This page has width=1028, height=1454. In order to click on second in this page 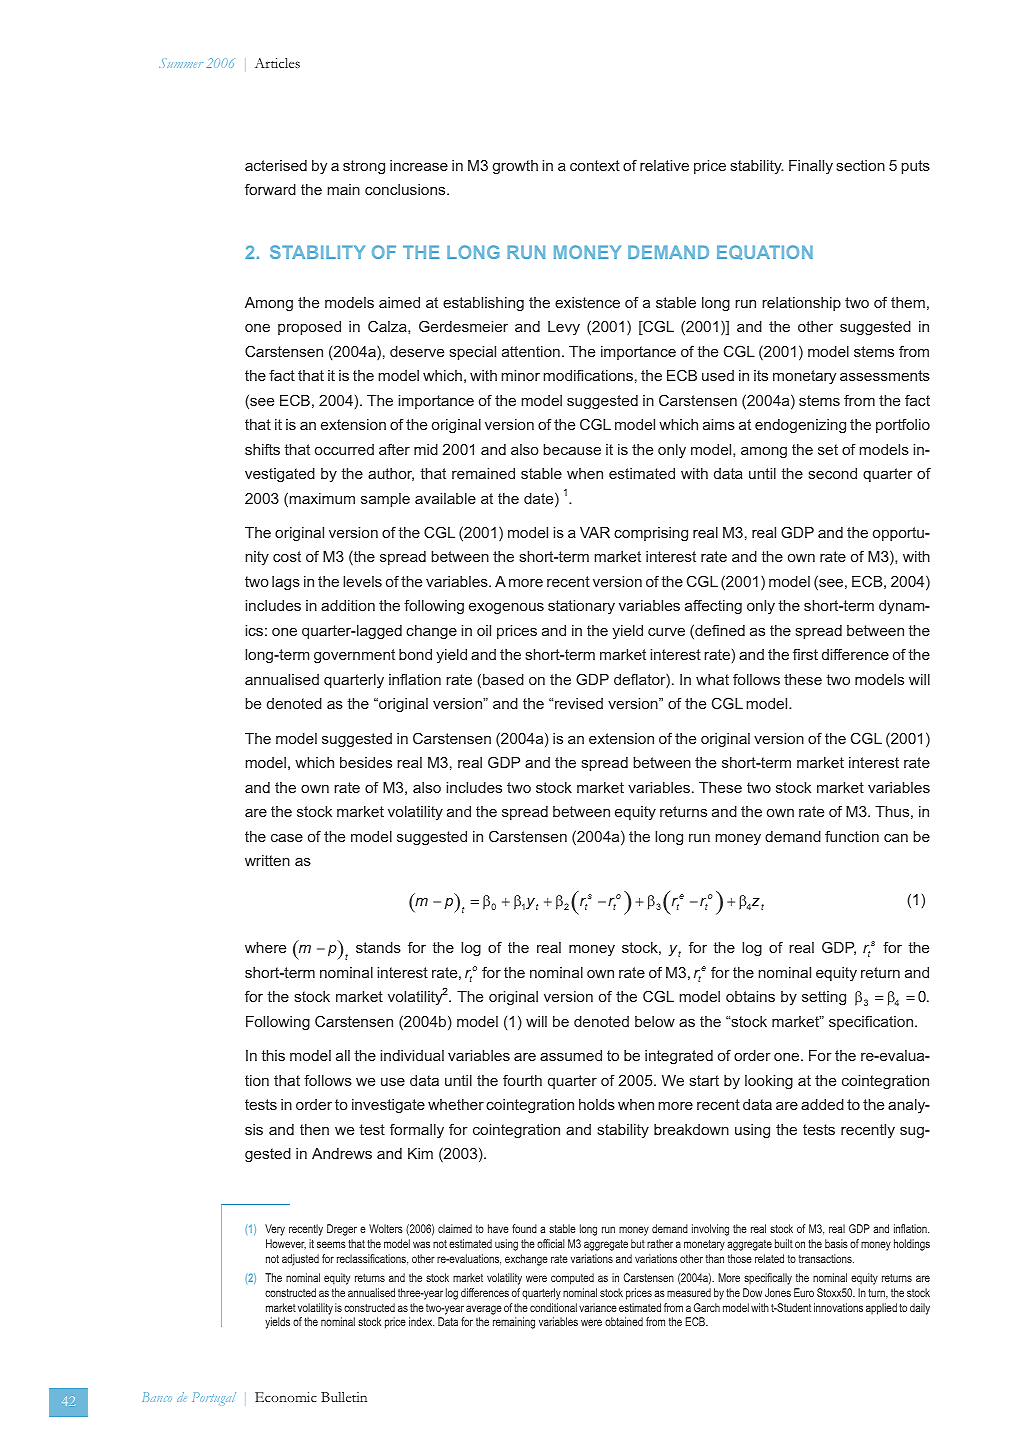, I will do `click(833, 473)`.
